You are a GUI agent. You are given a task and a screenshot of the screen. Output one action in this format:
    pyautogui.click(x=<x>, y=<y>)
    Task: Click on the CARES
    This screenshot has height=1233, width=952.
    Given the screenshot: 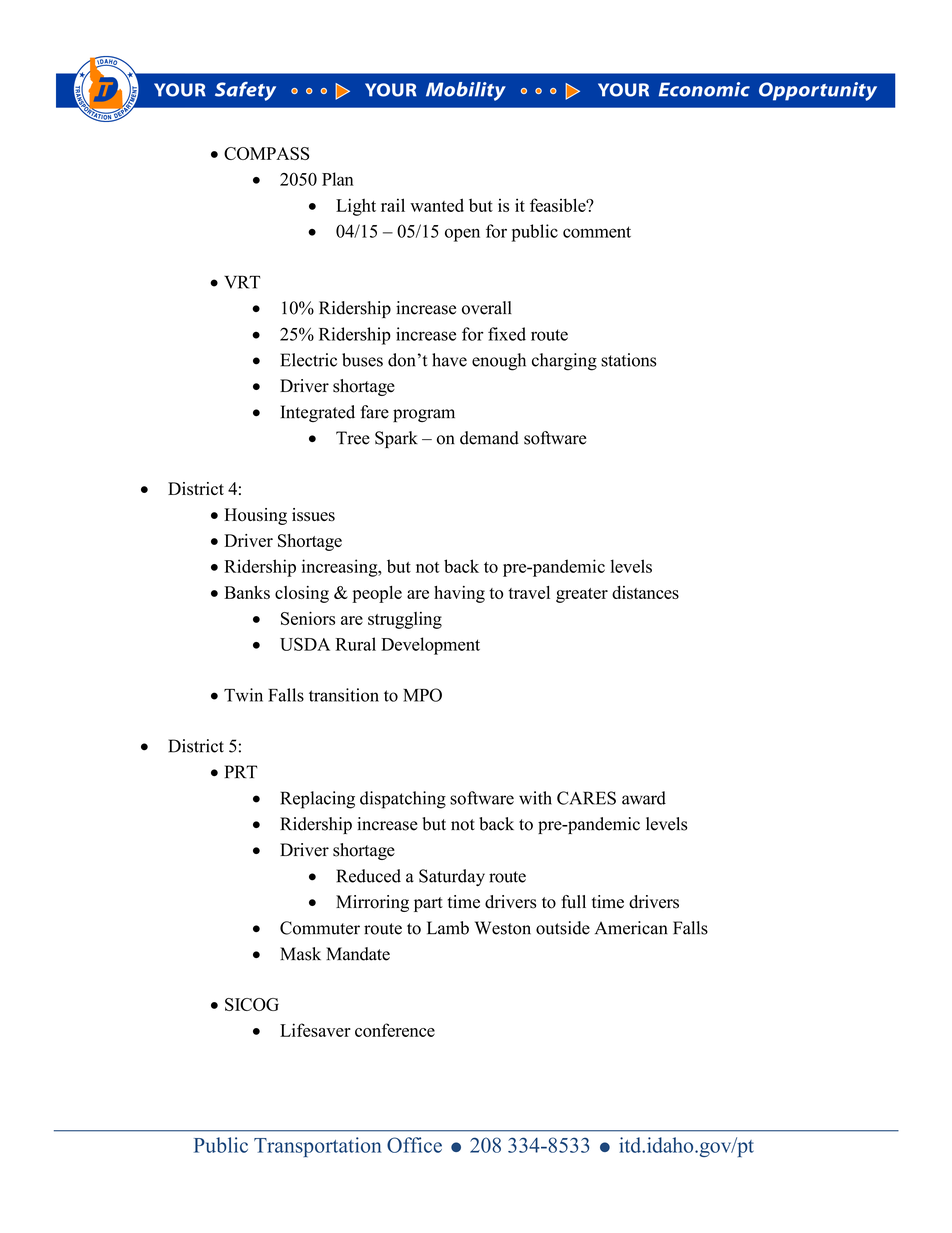 What is the action you would take?
    pyautogui.click(x=586, y=798)
